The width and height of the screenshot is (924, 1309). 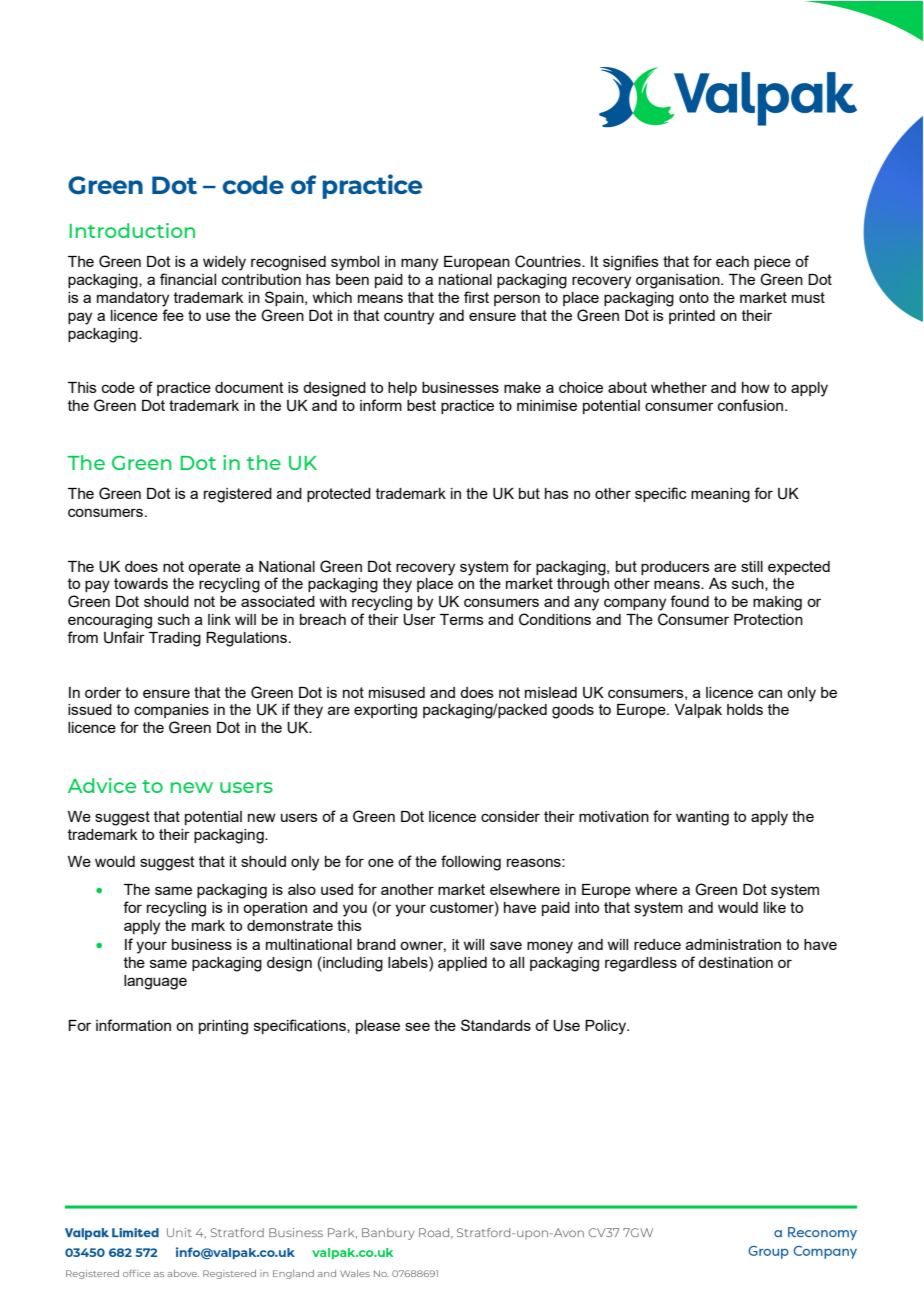 I want to click on financial, so click(x=188, y=279).
